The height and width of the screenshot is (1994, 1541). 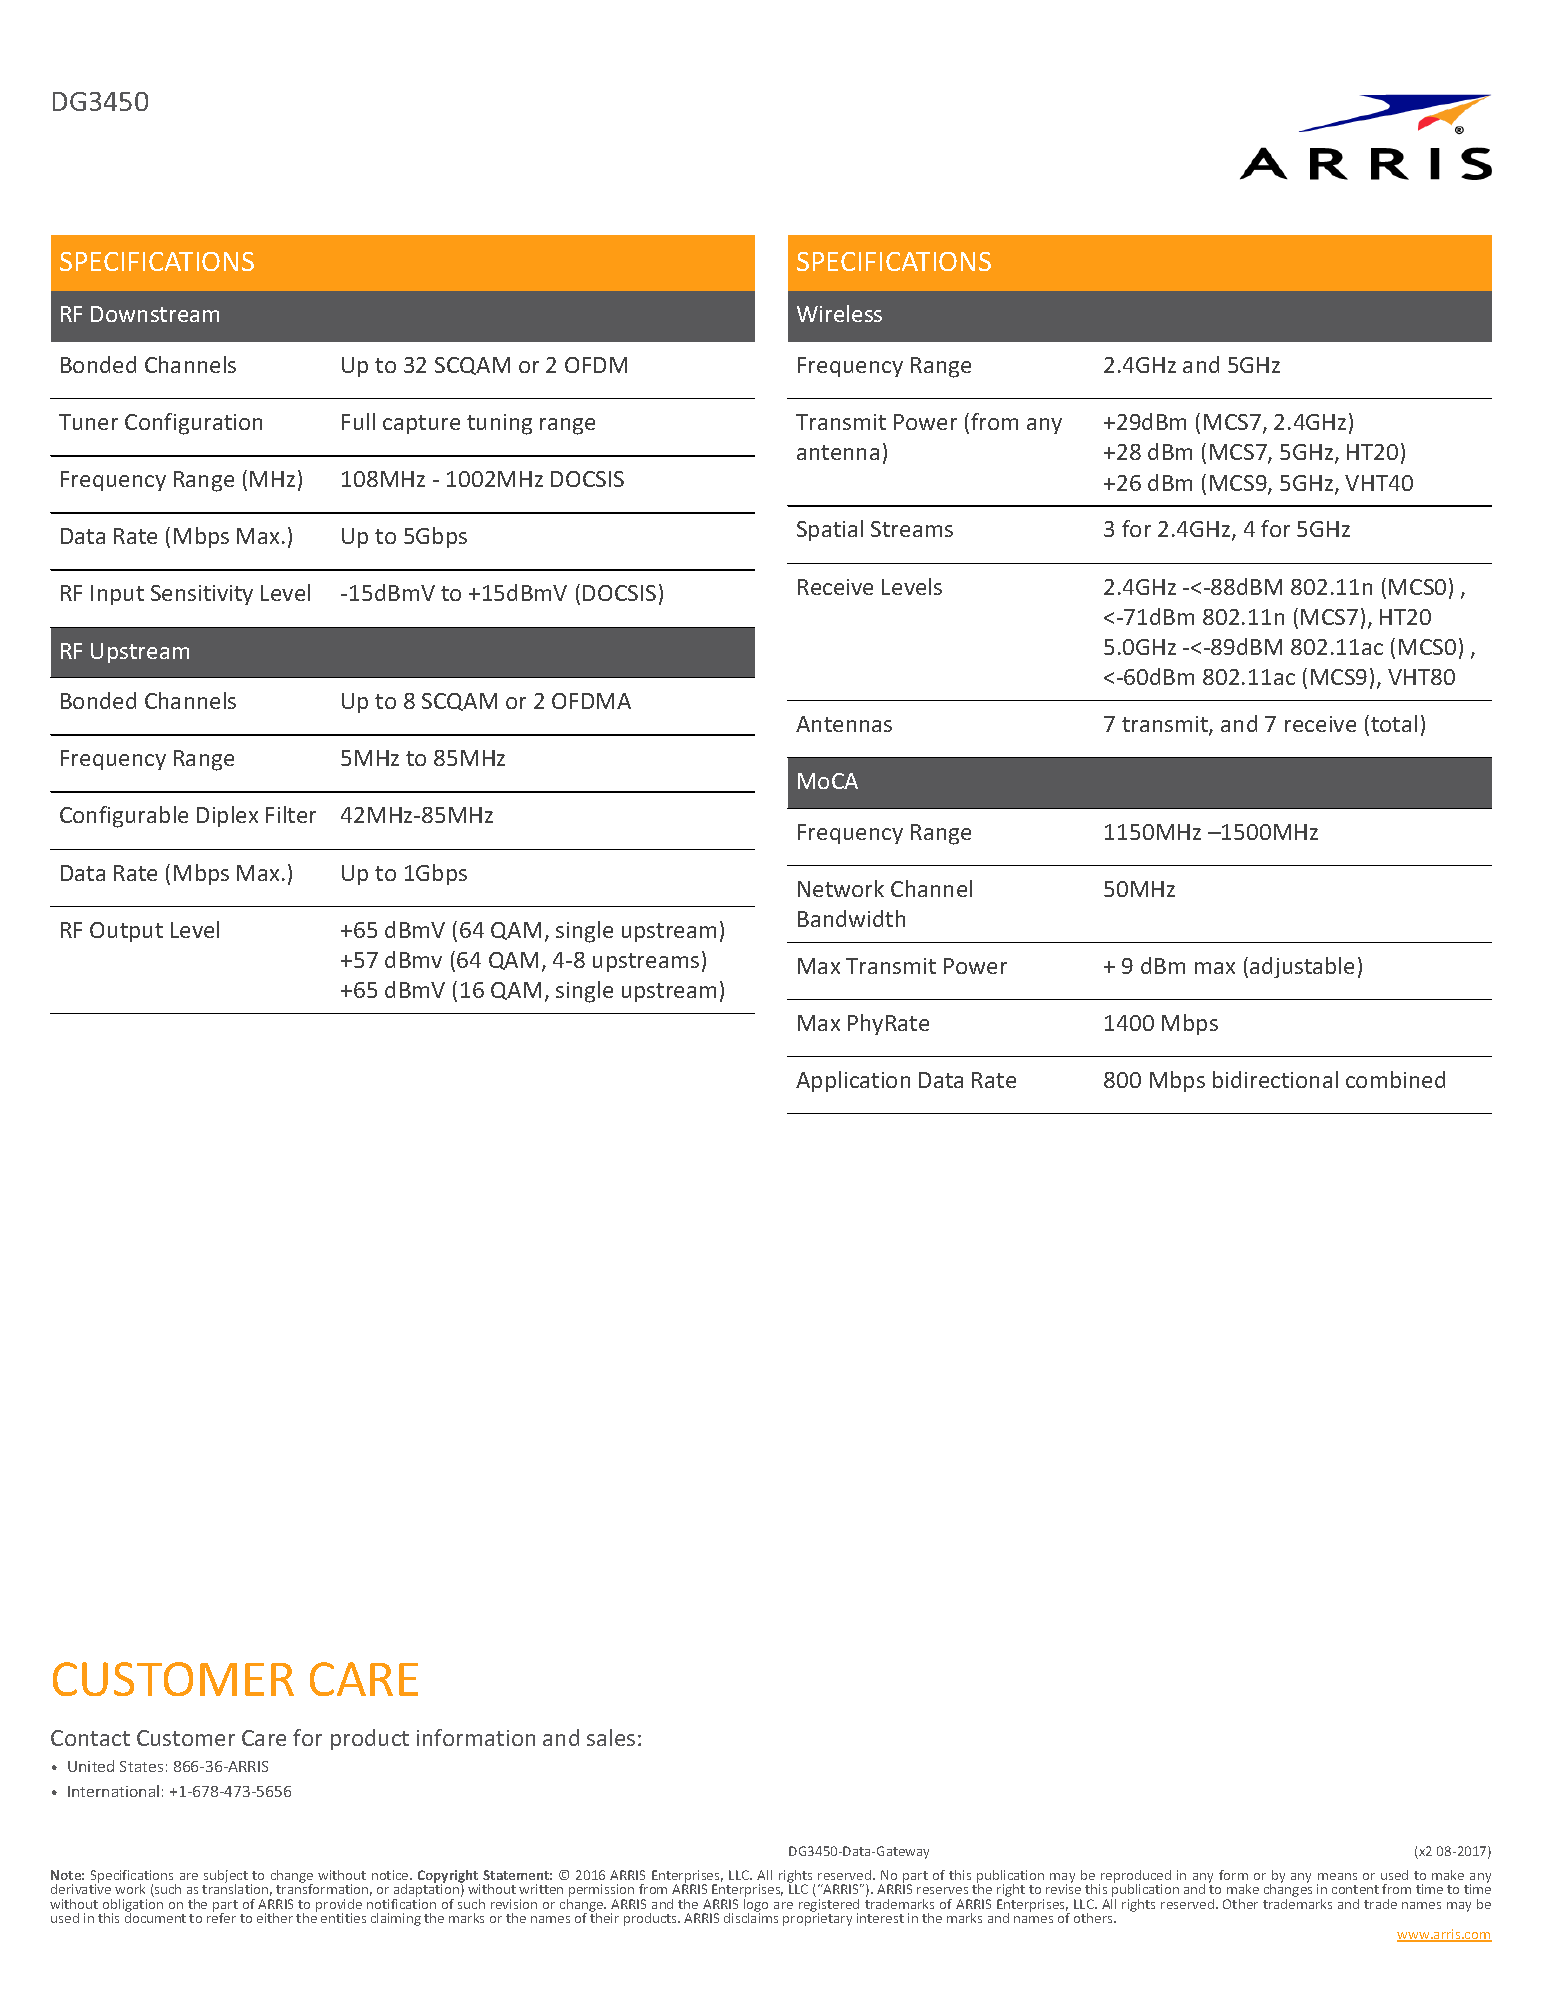 I want to click on bidirectional, so click(x=1275, y=1079).
